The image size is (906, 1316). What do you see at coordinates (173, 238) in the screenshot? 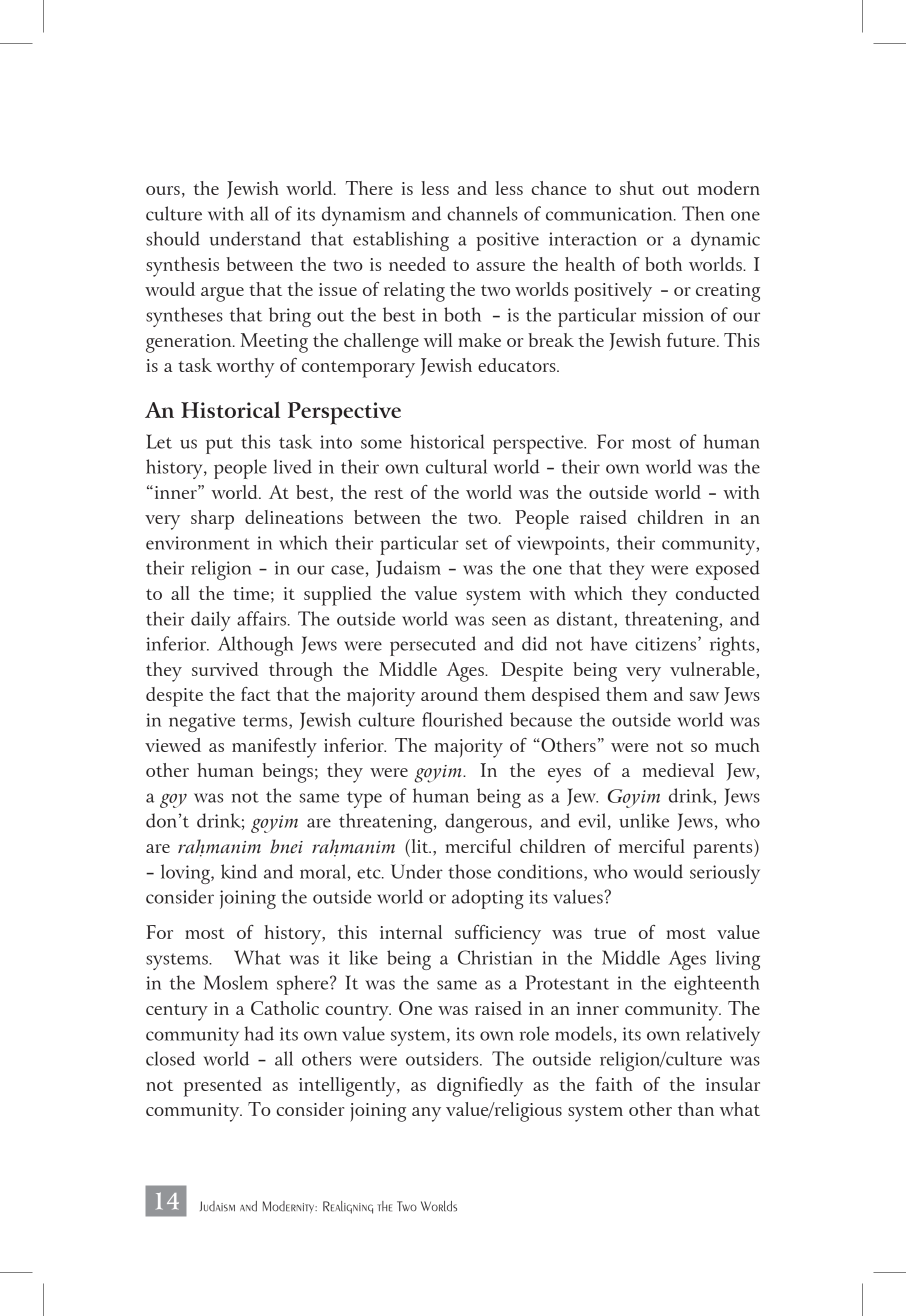
I see `should` at bounding box center [173, 238].
